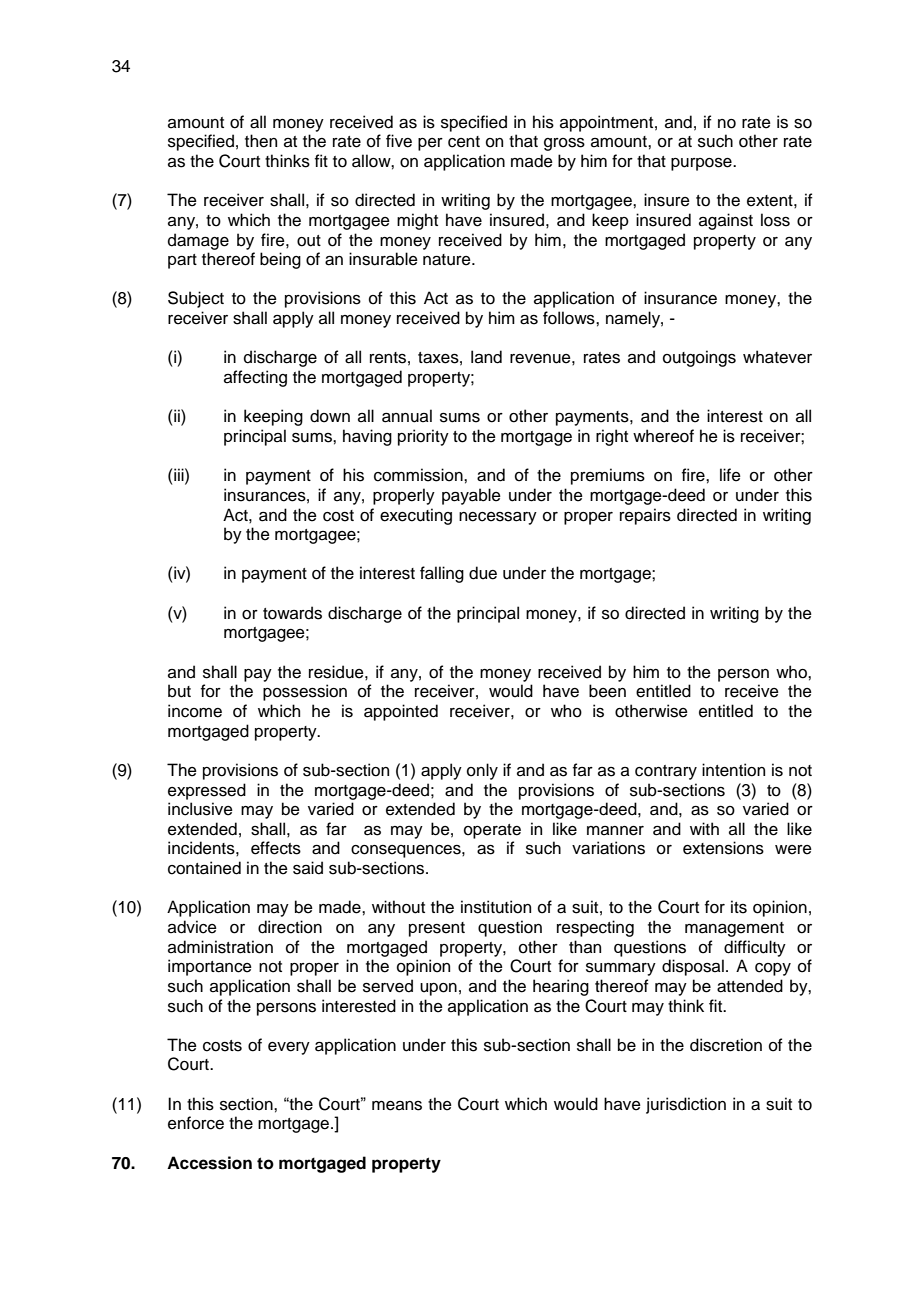  I want to click on jurisdiction, so click(686, 1105).
